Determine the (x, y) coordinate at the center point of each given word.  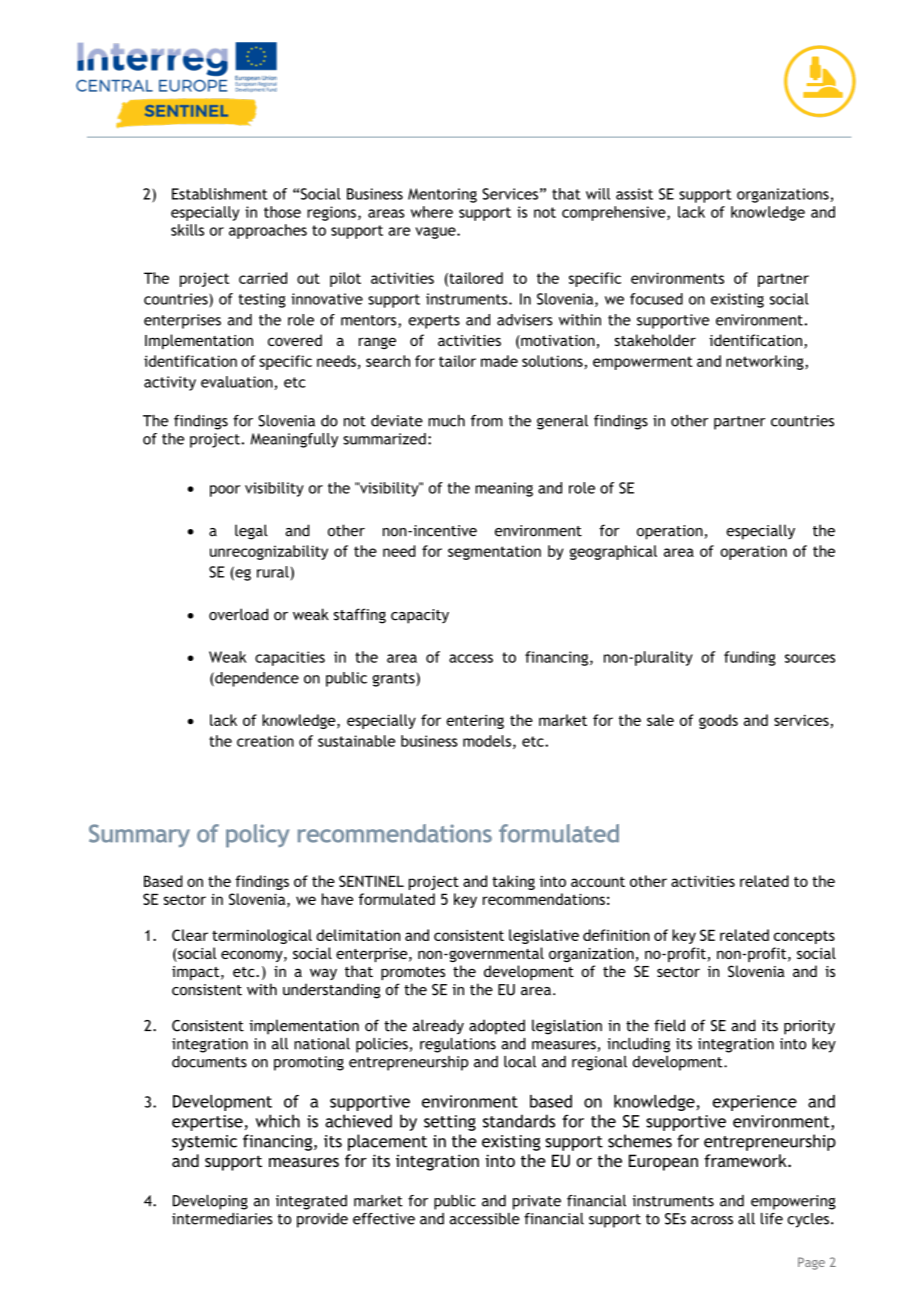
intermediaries (222, 1219)
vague (436, 233)
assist (634, 194)
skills (187, 230)
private (537, 1202)
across (712, 1220)
